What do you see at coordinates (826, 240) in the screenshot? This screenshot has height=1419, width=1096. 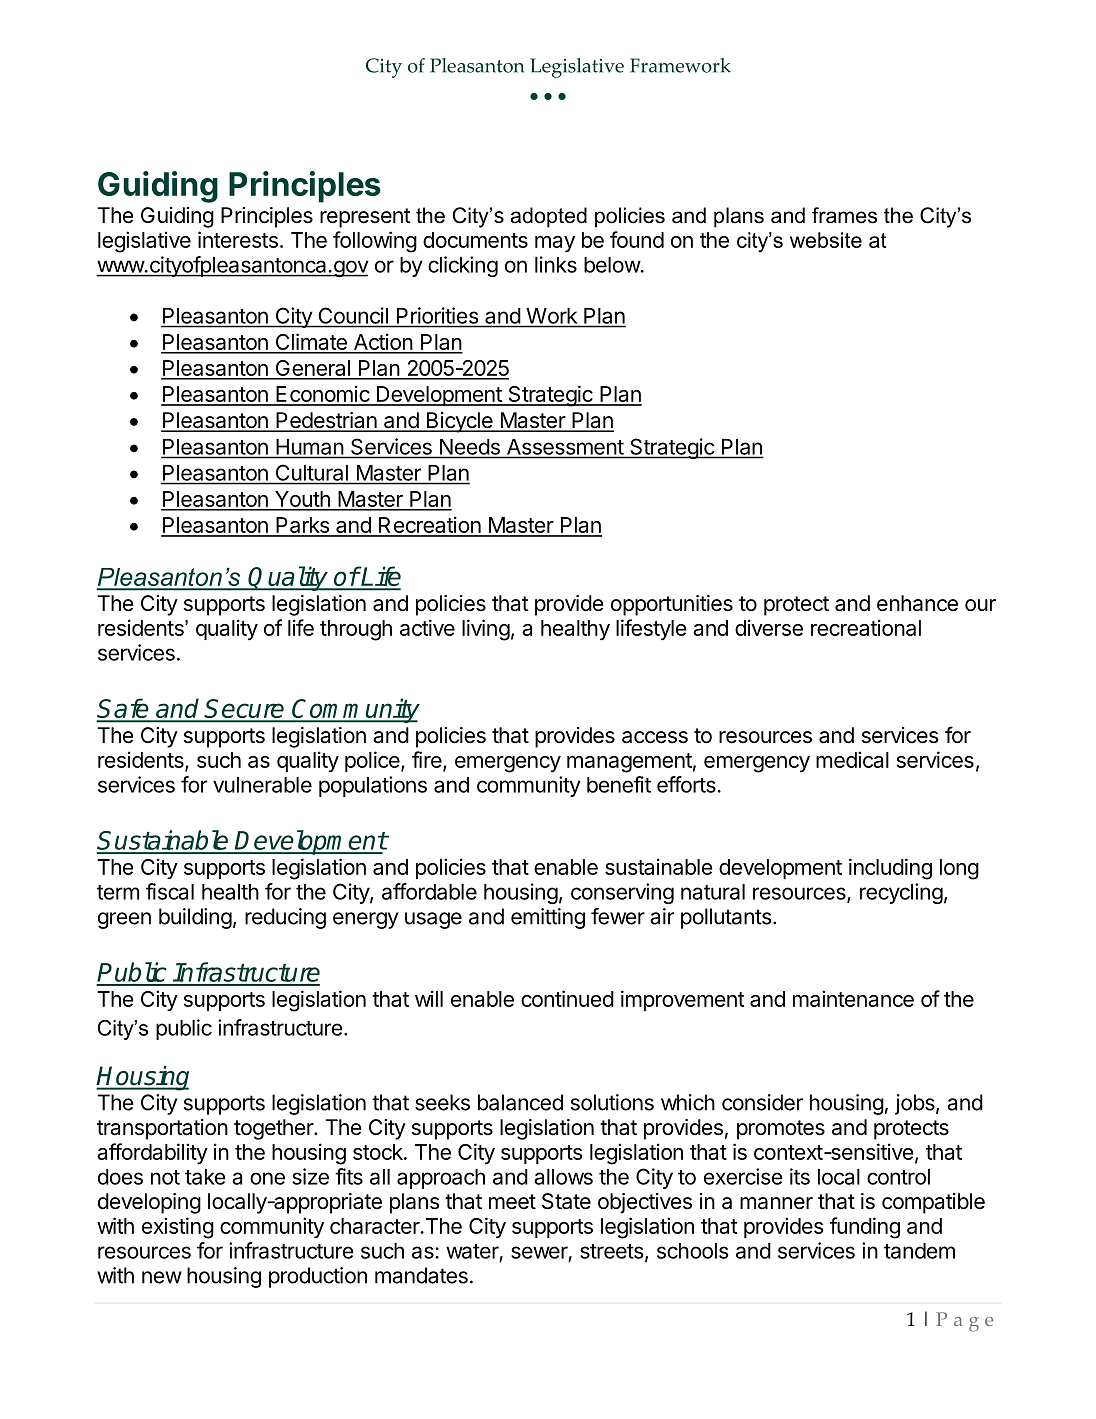 I see `website` at bounding box center [826, 240].
